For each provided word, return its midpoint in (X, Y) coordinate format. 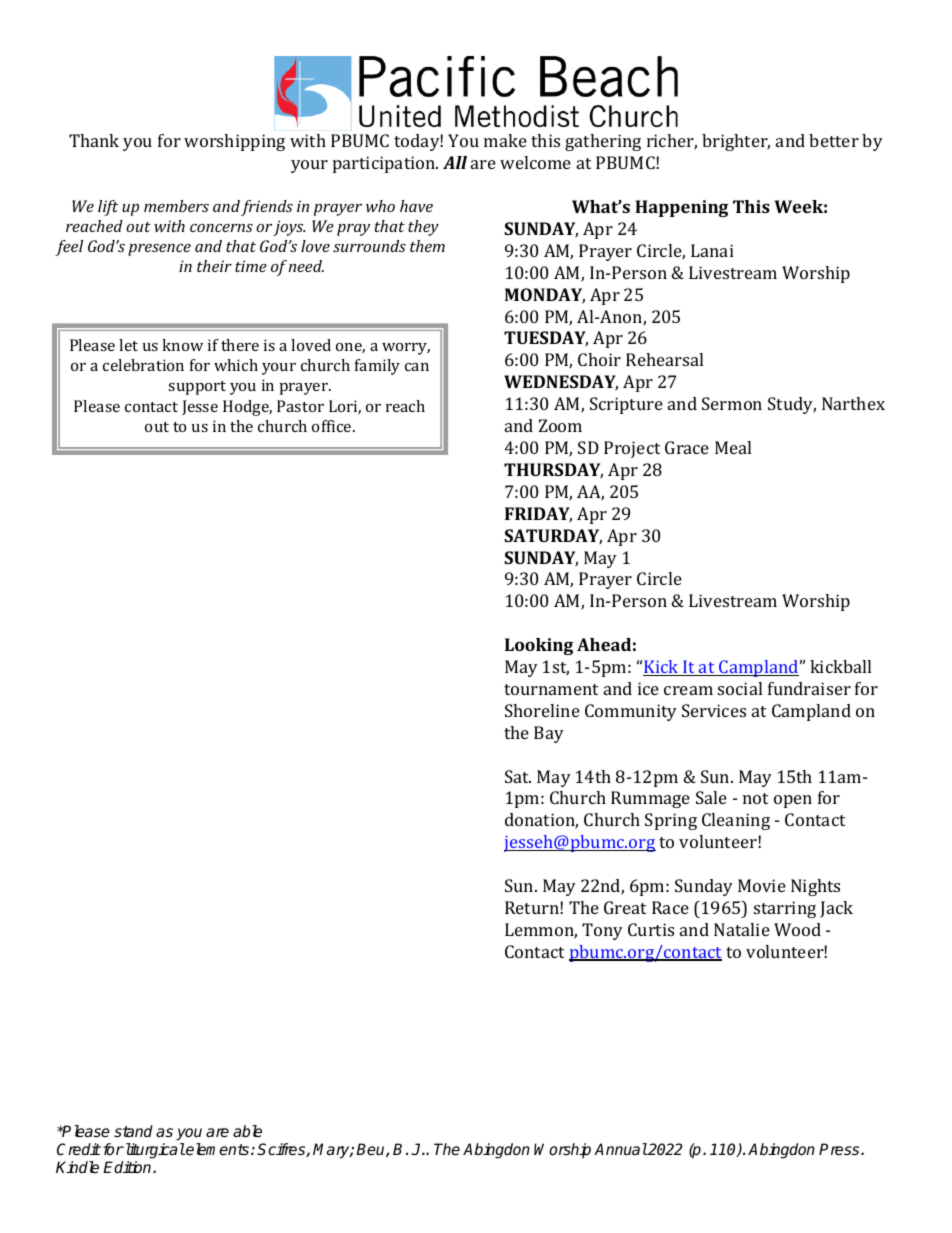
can (417, 367)
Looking (539, 646)
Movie (762, 885)
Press (840, 1149)
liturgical (154, 1151)
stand (133, 1131)
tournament (551, 689)
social (740, 688)
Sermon (732, 403)
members (176, 206)
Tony (602, 931)
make (505, 140)
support (197, 388)
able (247, 1131)
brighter (736, 142)
